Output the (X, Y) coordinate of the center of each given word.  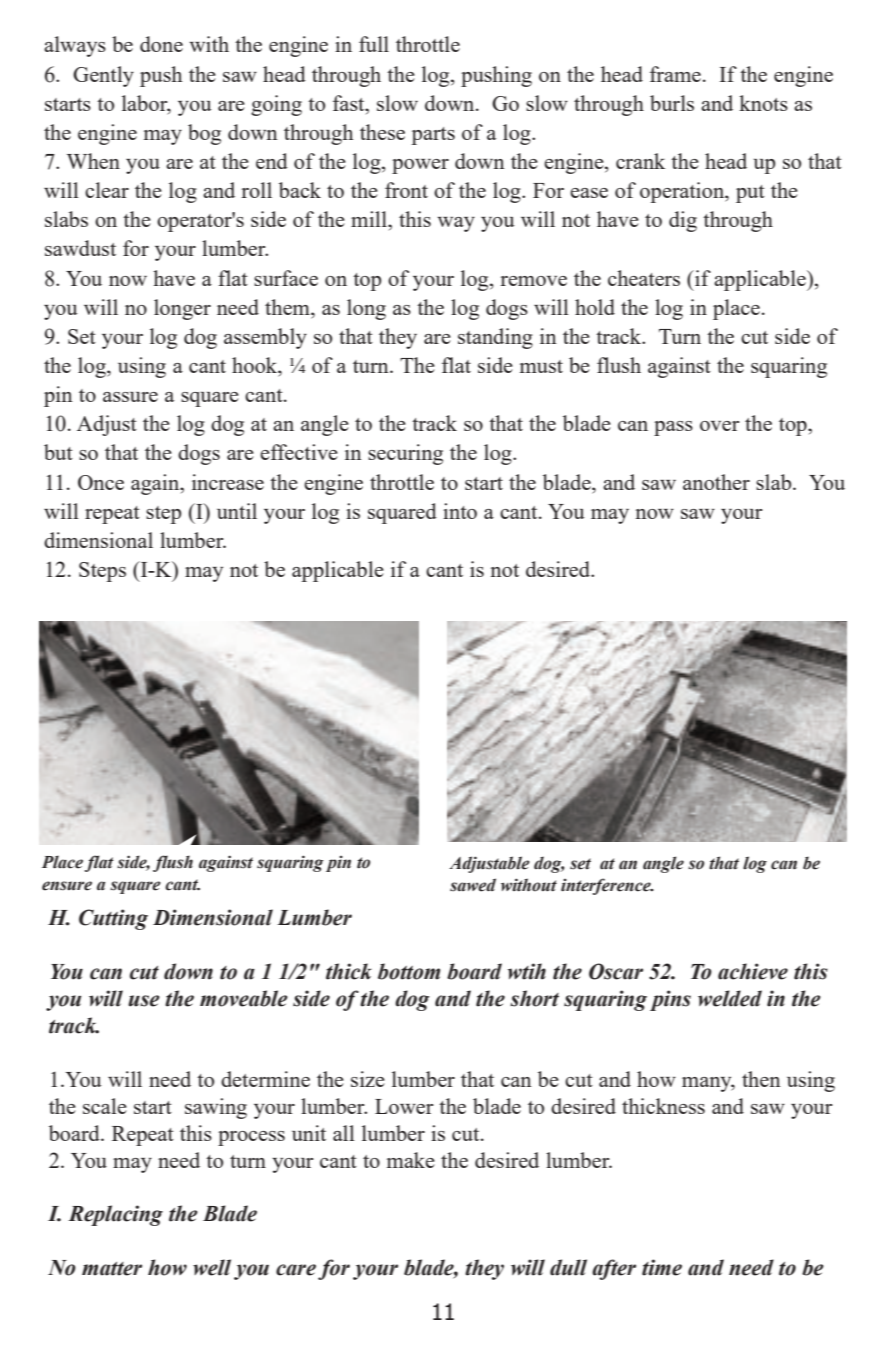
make (411, 1160)
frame (675, 74)
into (460, 511)
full (374, 44)
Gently (103, 76)
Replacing (115, 1215)
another (716, 482)
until (237, 511)
